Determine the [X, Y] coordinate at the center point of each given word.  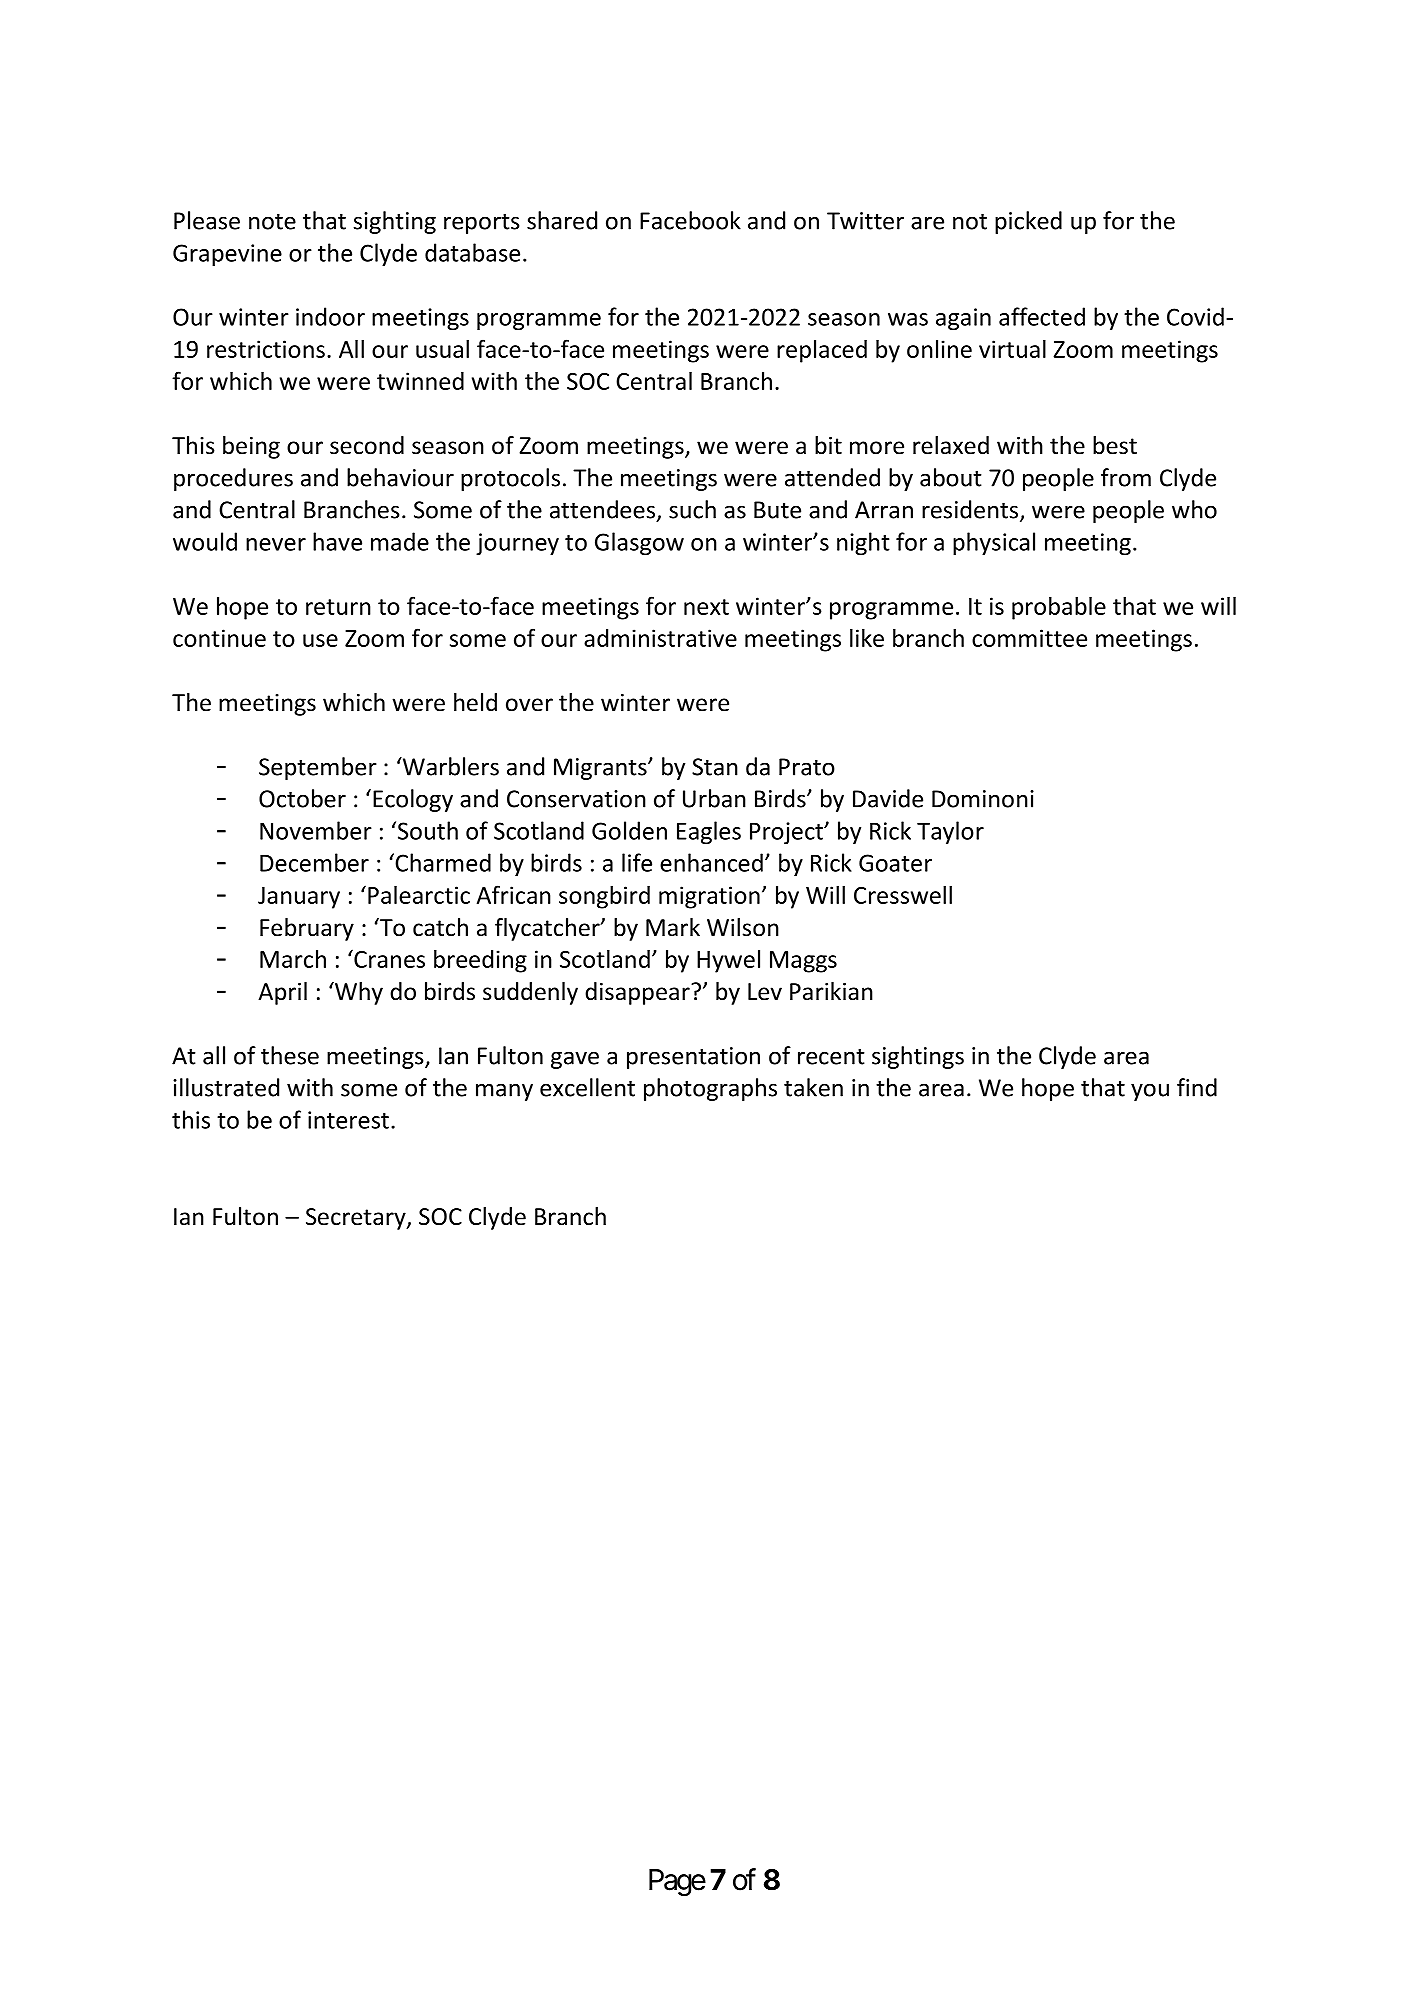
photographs [710, 1089]
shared [562, 220]
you [1150, 1092]
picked [1028, 222]
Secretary [357, 1219]
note [272, 222]
